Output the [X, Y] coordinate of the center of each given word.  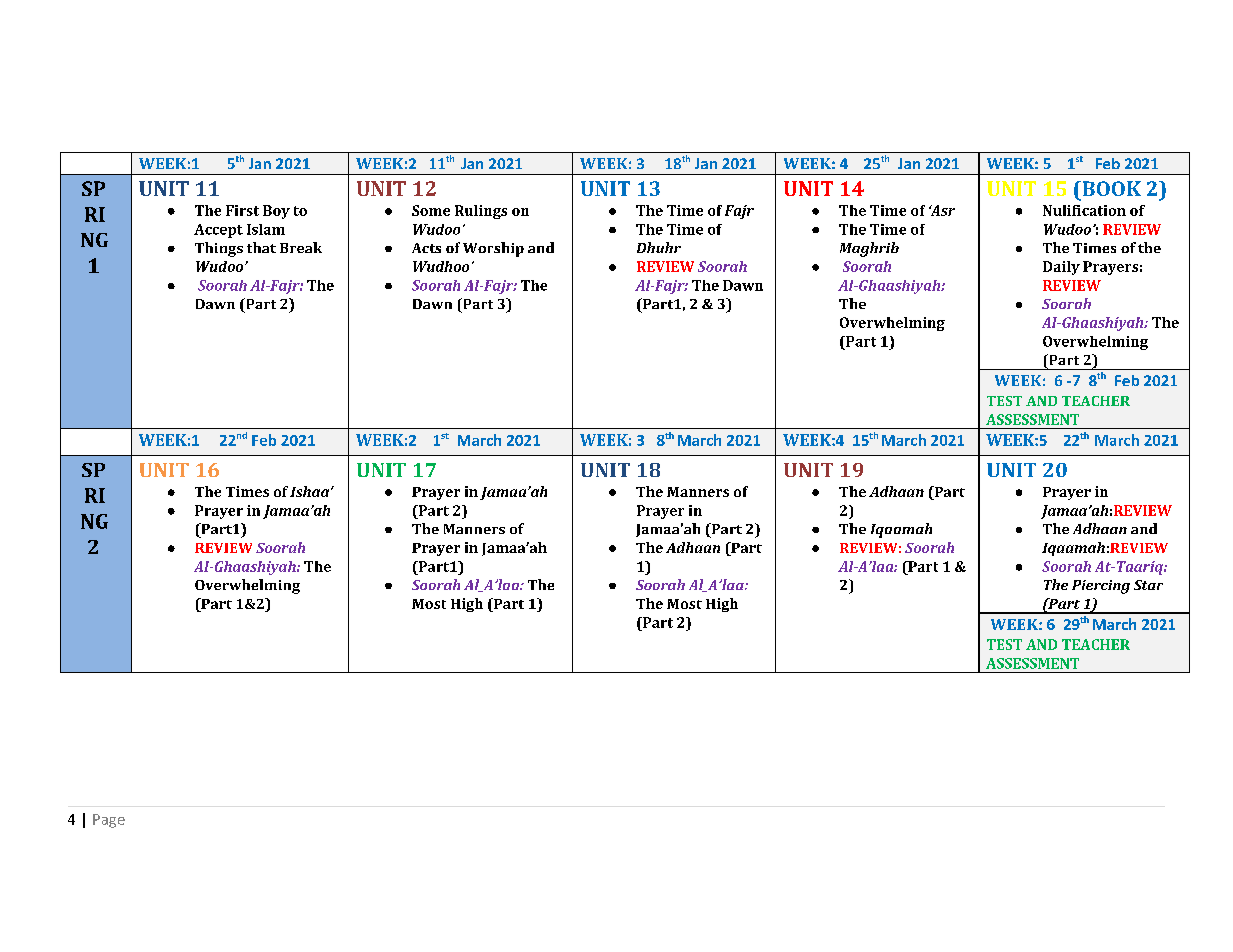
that [261, 247]
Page [109, 821]
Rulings [481, 212]
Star [1148, 585]
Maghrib [869, 249]
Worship [493, 249]
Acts [426, 248]
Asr [942, 210]
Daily [1061, 268]
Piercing [1101, 587]
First [242, 210]
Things [219, 249]
